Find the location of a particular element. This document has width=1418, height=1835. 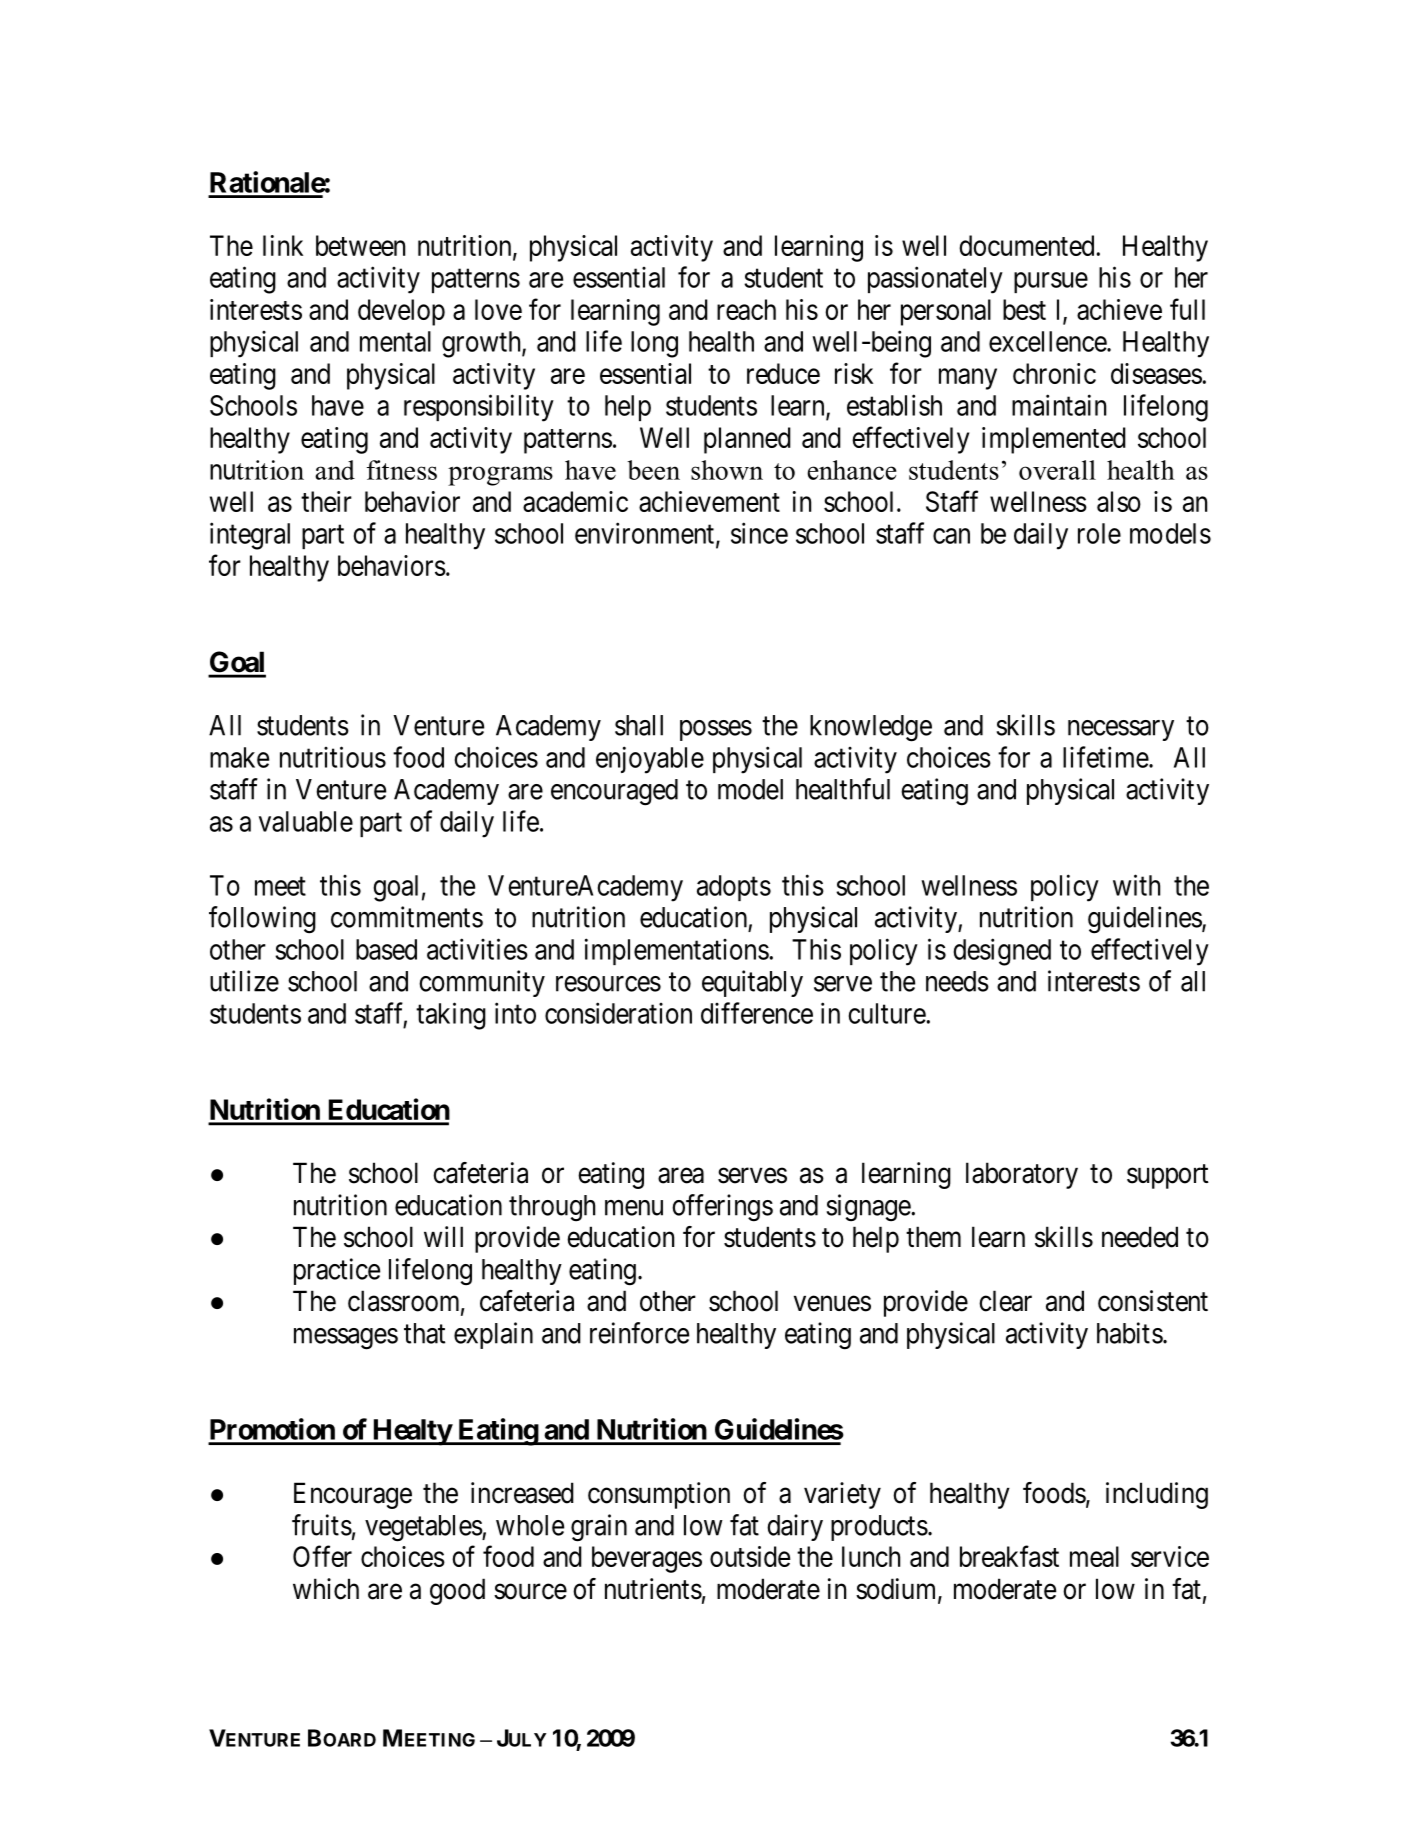

adopts is located at coordinates (734, 888).
